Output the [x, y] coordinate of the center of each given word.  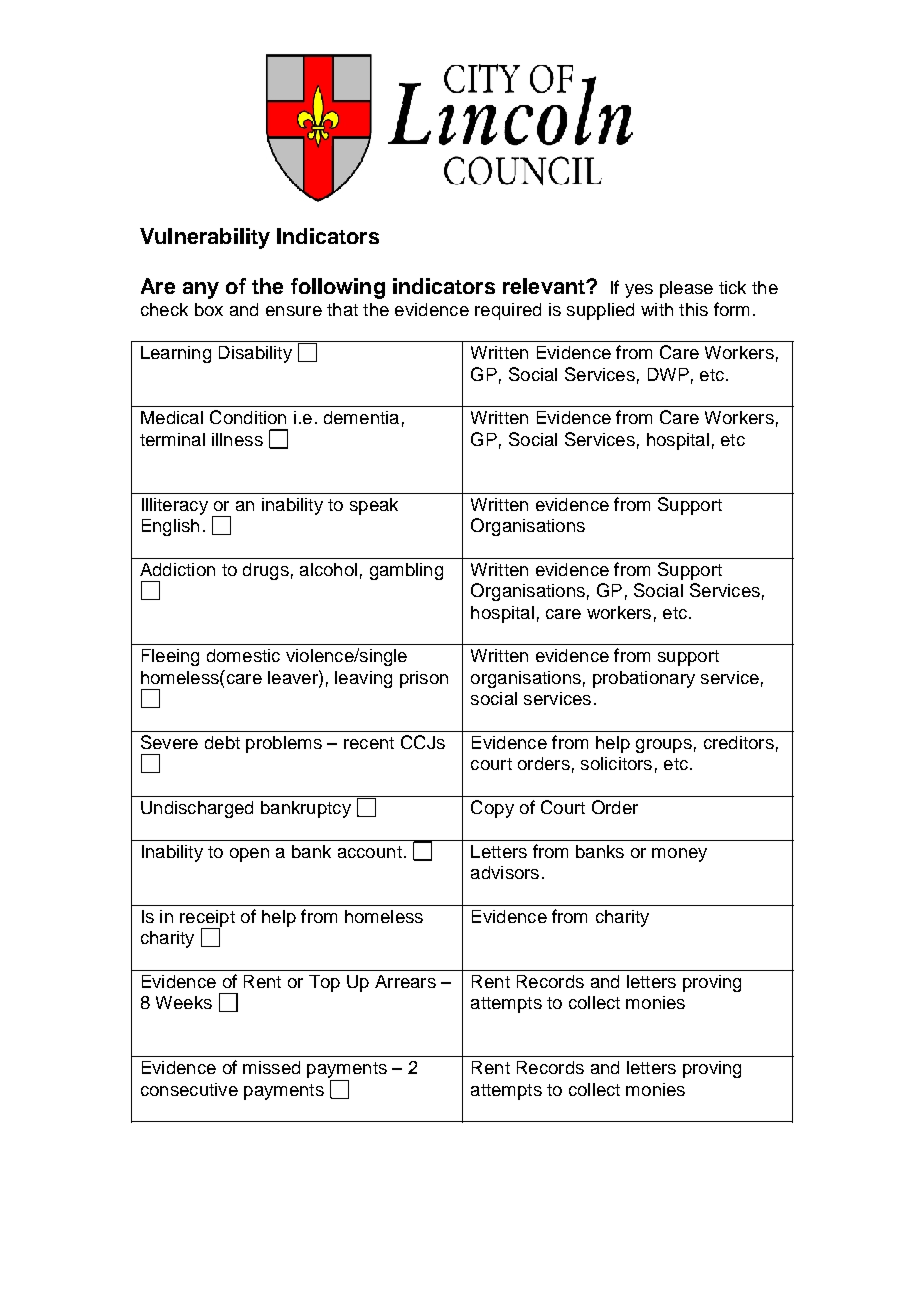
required [508, 311]
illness [237, 439]
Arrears [405, 981]
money [679, 855]
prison [424, 679]
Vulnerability [205, 238]
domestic [243, 655]
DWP [668, 374]
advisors [505, 872]
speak [374, 506]
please [686, 289]
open [249, 855]
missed [271, 1067]
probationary [644, 679]
